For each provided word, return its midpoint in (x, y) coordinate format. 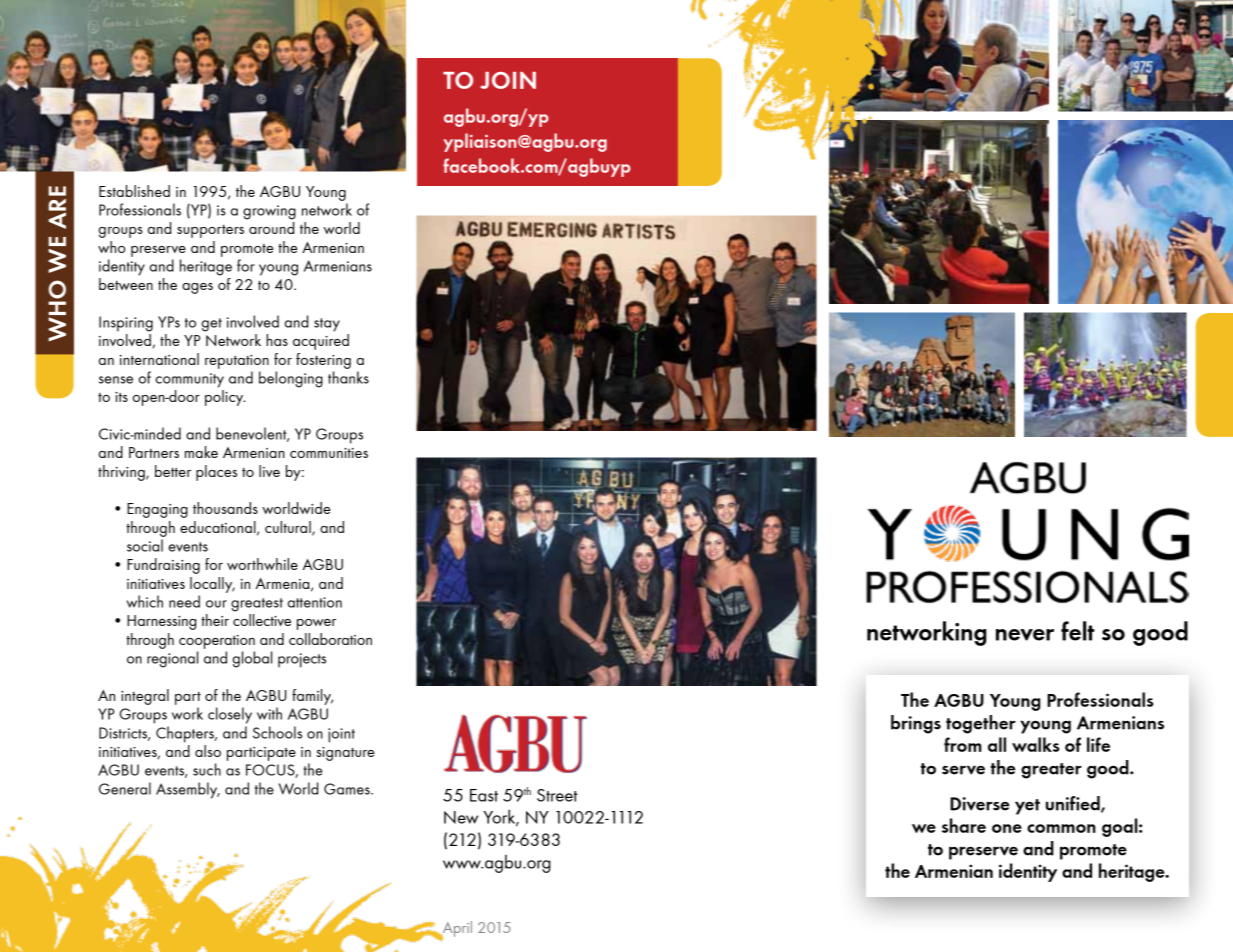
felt (1077, 631)
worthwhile (262, 564)
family (312, 697)
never (1025, 635)
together (981, 724)
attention (315, 602)
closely (230, 715)
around (271, 228)
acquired (321, 342)
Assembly (188, 790)
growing (269, 212)
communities (329, 453)
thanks (348, 377)
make (201, 452)
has (277, 340)
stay (327, 325)
